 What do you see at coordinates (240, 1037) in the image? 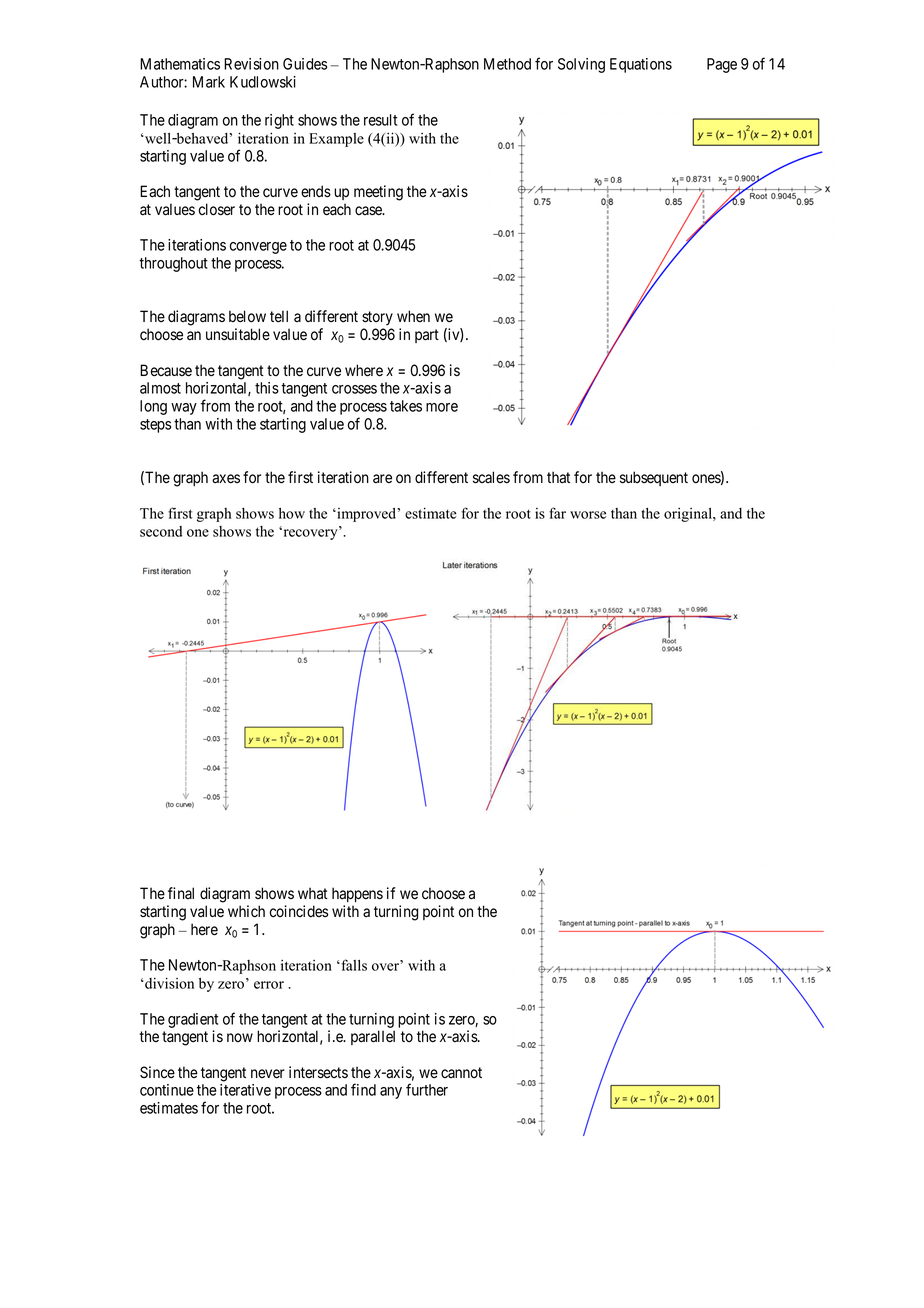
I see `now` at bounding box center [240, 1037].
